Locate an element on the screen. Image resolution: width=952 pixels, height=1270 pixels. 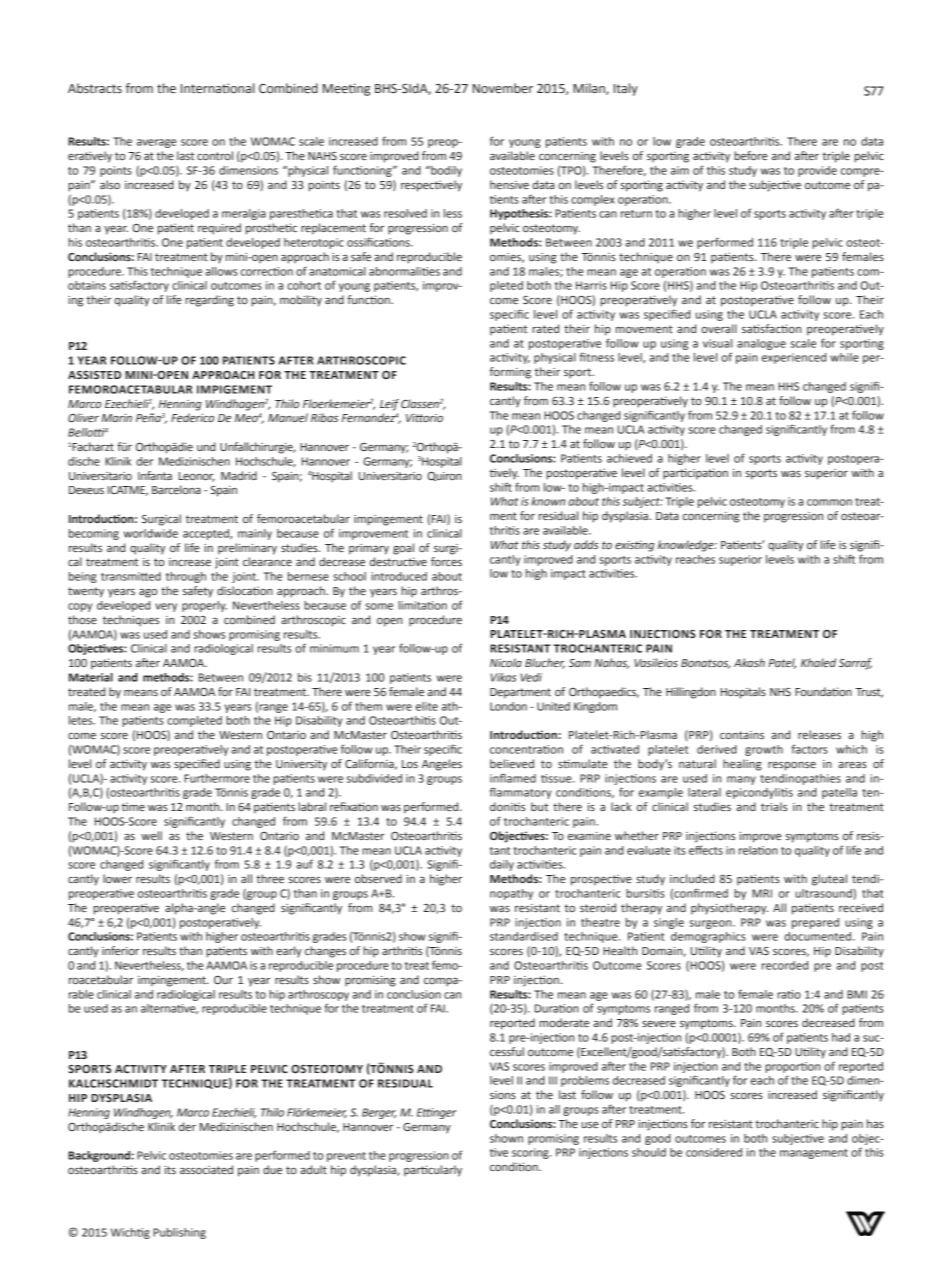
Publishing is located at coordinates (179, 1233).
